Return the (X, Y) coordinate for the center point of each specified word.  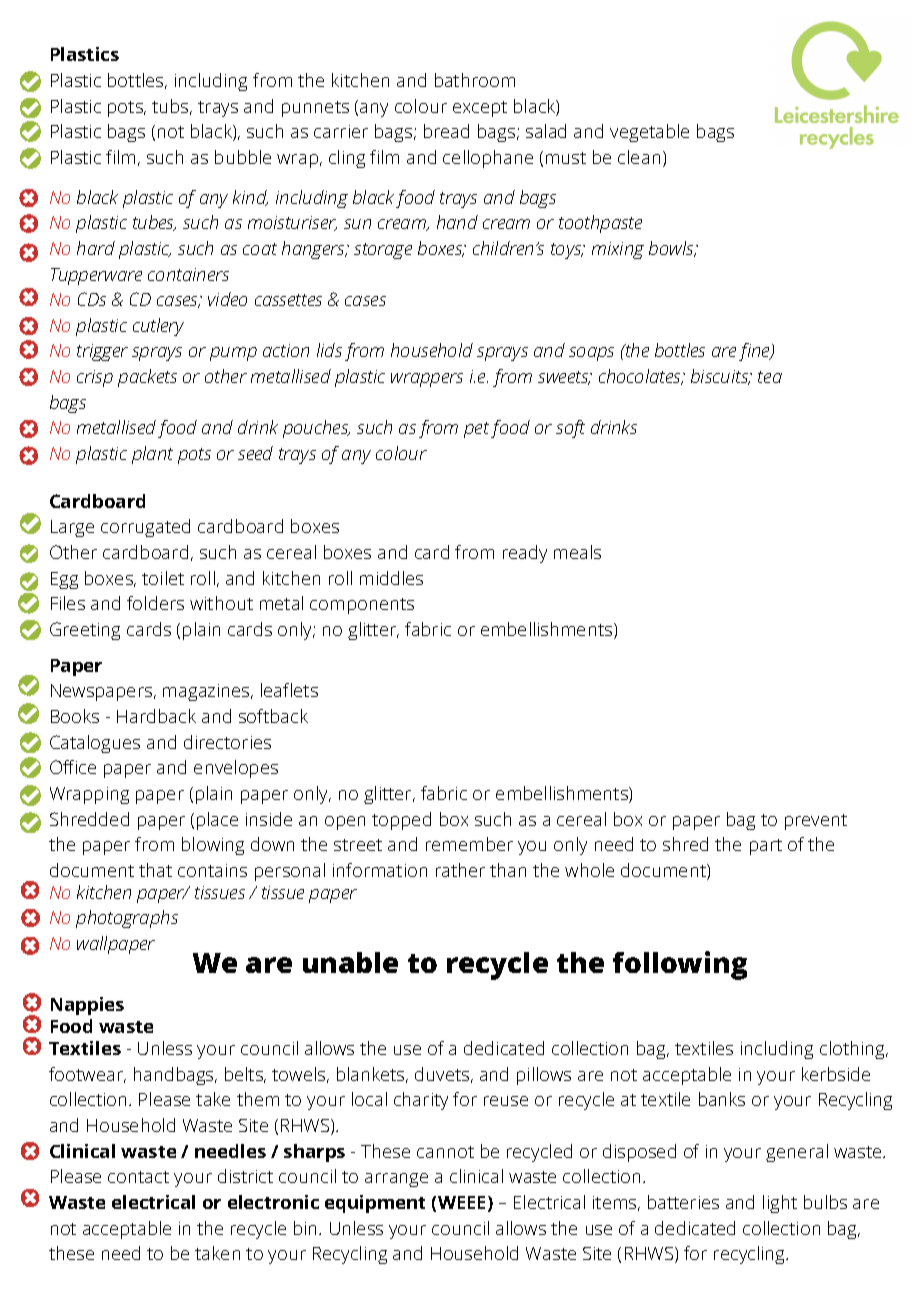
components (362, 606)
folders (155, 603)
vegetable (649, 133)
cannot (445, 1152)
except (480, 109)
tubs (171, 107)
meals (577, 552)
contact (138, 1177)
